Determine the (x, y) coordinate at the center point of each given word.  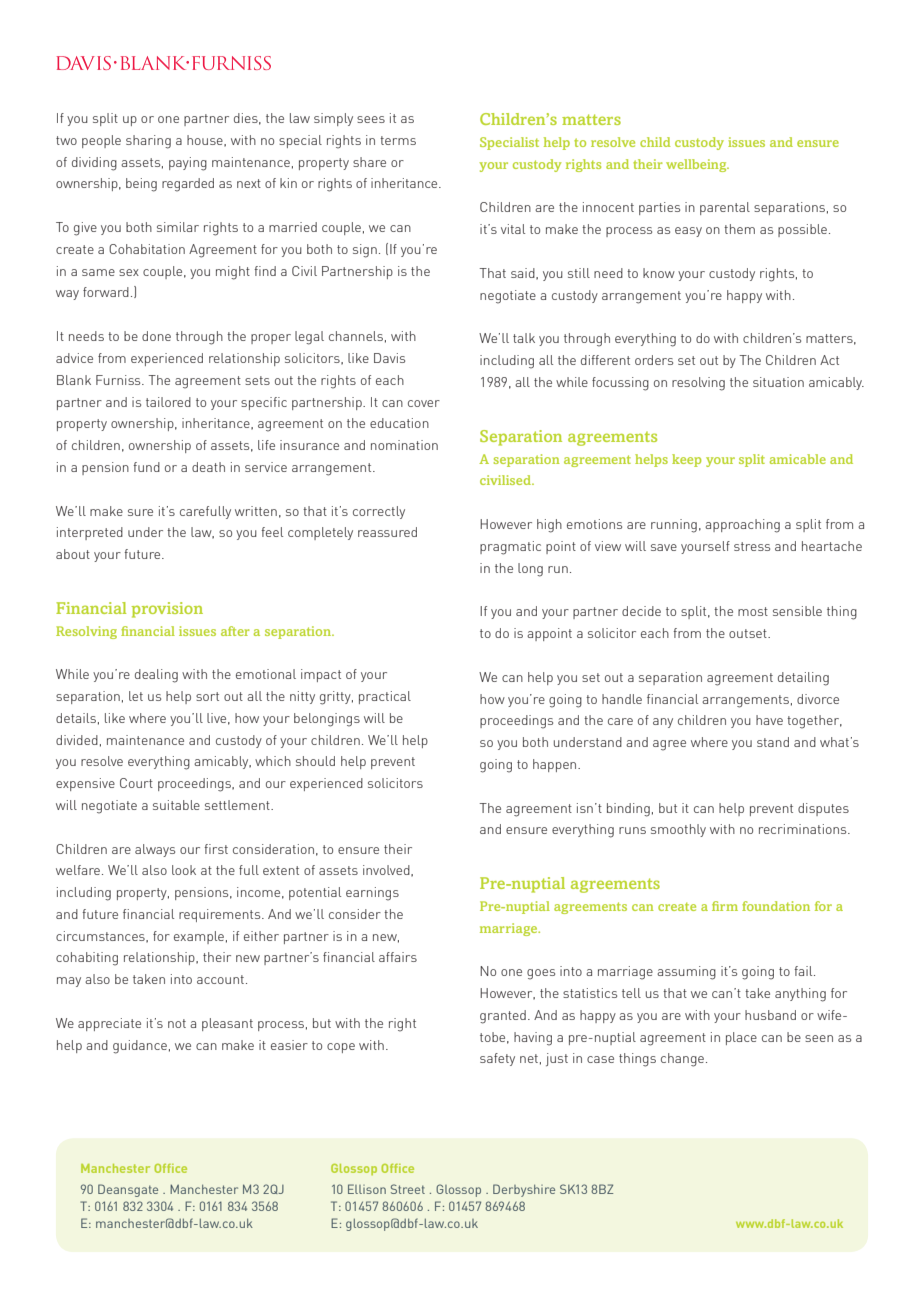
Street (408, 1189)
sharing (148, 142)
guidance (140, 1047)
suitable (176, 805)
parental (725, 208)
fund (146, 467)
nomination (404, 445)
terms (398, 140)
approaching (742, 526)
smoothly (678, 830)
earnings (372, 894)
